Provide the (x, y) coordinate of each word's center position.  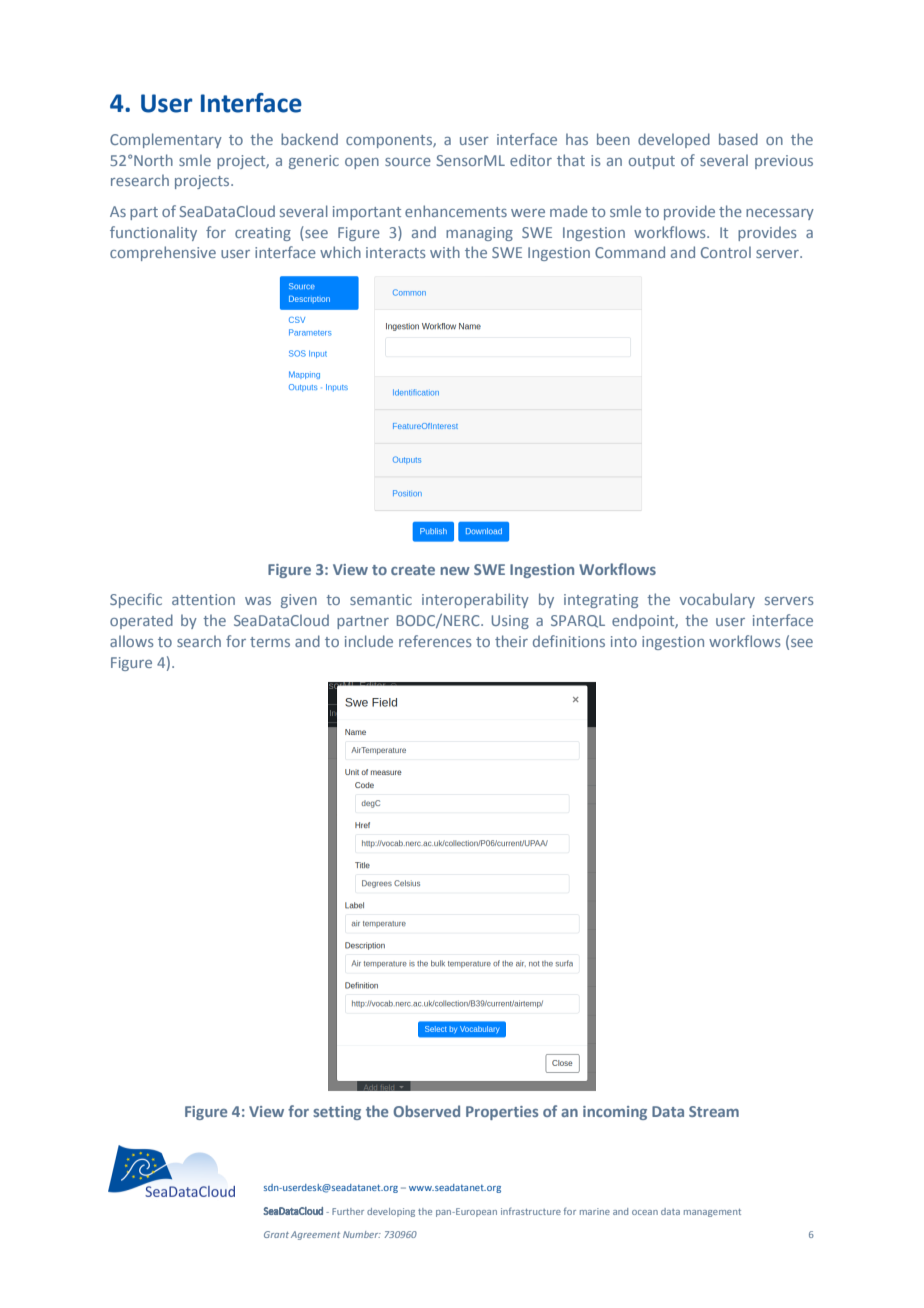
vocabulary (717, 600)
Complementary (166, 140)
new (455, 571)
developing (391, 1212)
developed (674, 140)
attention (203, 599)
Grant (276, 1234)
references (435, 641)
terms (270, 642)
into (624, 641)
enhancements (456, 211)
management (712, 1213)
